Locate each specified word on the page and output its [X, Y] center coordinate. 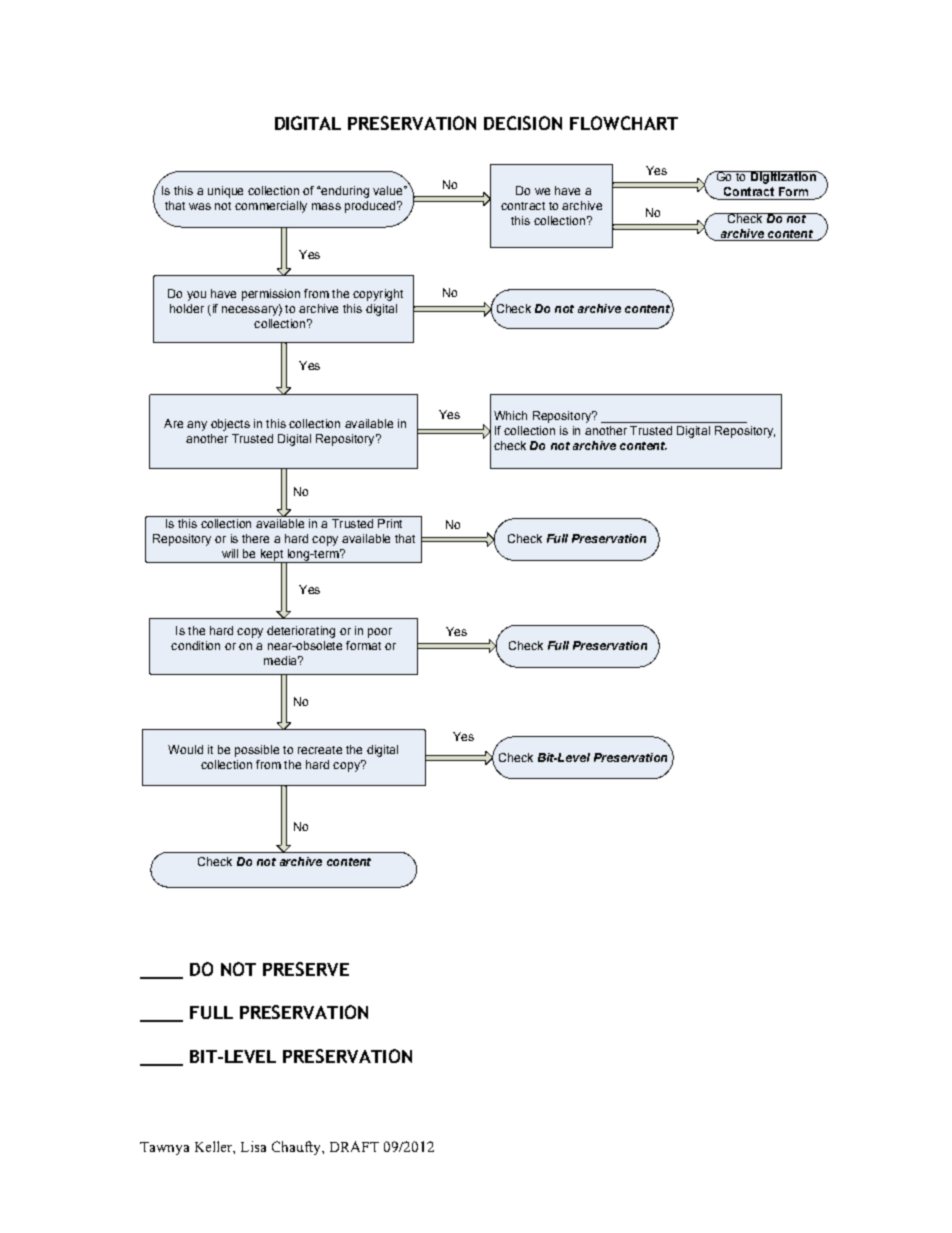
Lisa [253, 1146]
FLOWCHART [624, 123]
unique [225, 192]
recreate [320, 750]
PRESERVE [306, 969]
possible [257, 751]
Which [510, 415]
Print [390, 523]
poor [380, 633]
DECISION [523, 123]
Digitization [783, 177]
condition [195, 645]
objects [230, 425]
